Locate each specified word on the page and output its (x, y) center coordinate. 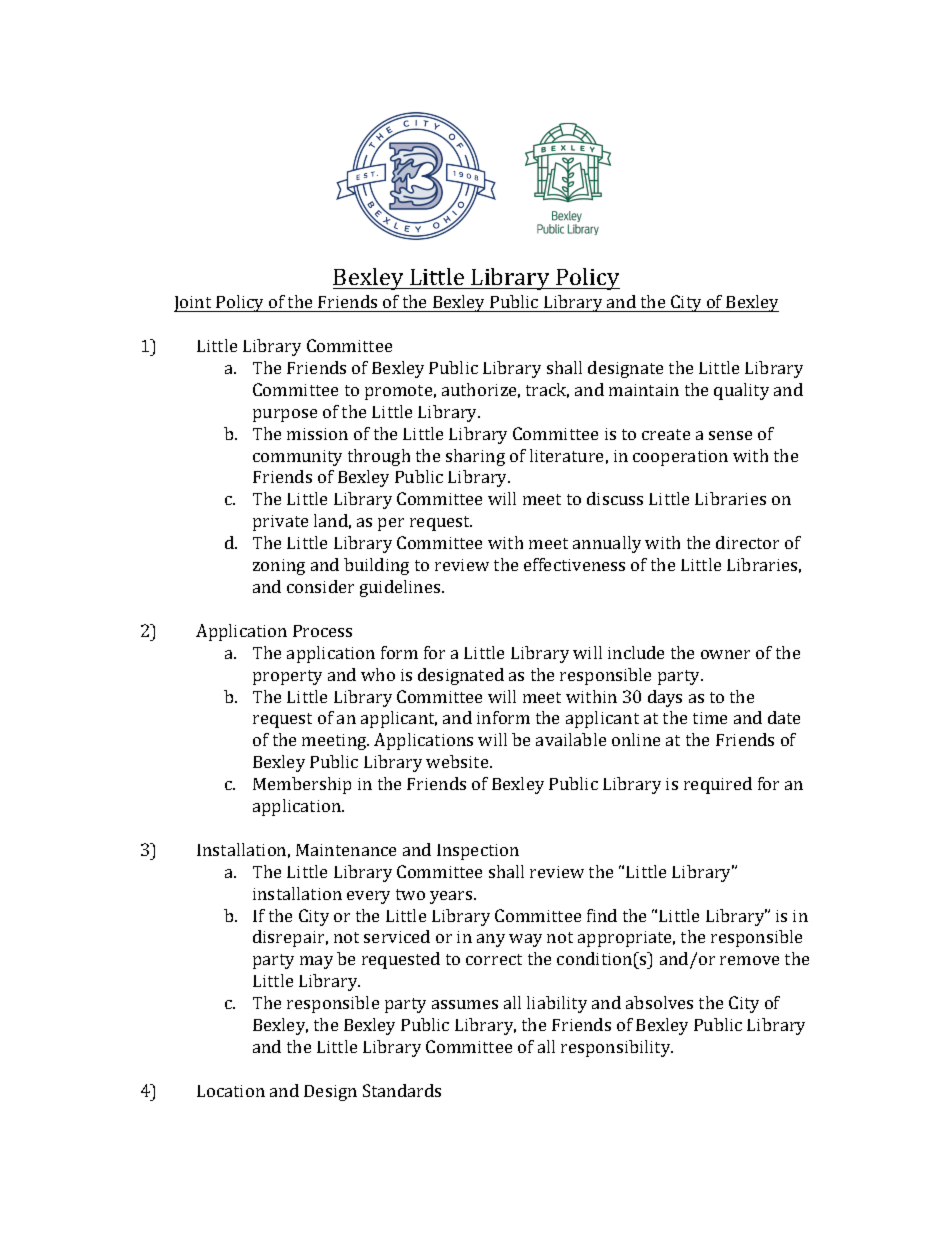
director (747, 542)
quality (741, 391)
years (452, 897)
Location (231, 1091)
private (280, 523)
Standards (402, 1090)
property (287, 677)
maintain (644, 390)
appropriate (626, 939)
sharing (475, 457)
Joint (194, 304)
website (458, 761)
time (710, 718)
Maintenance (346, 850)
